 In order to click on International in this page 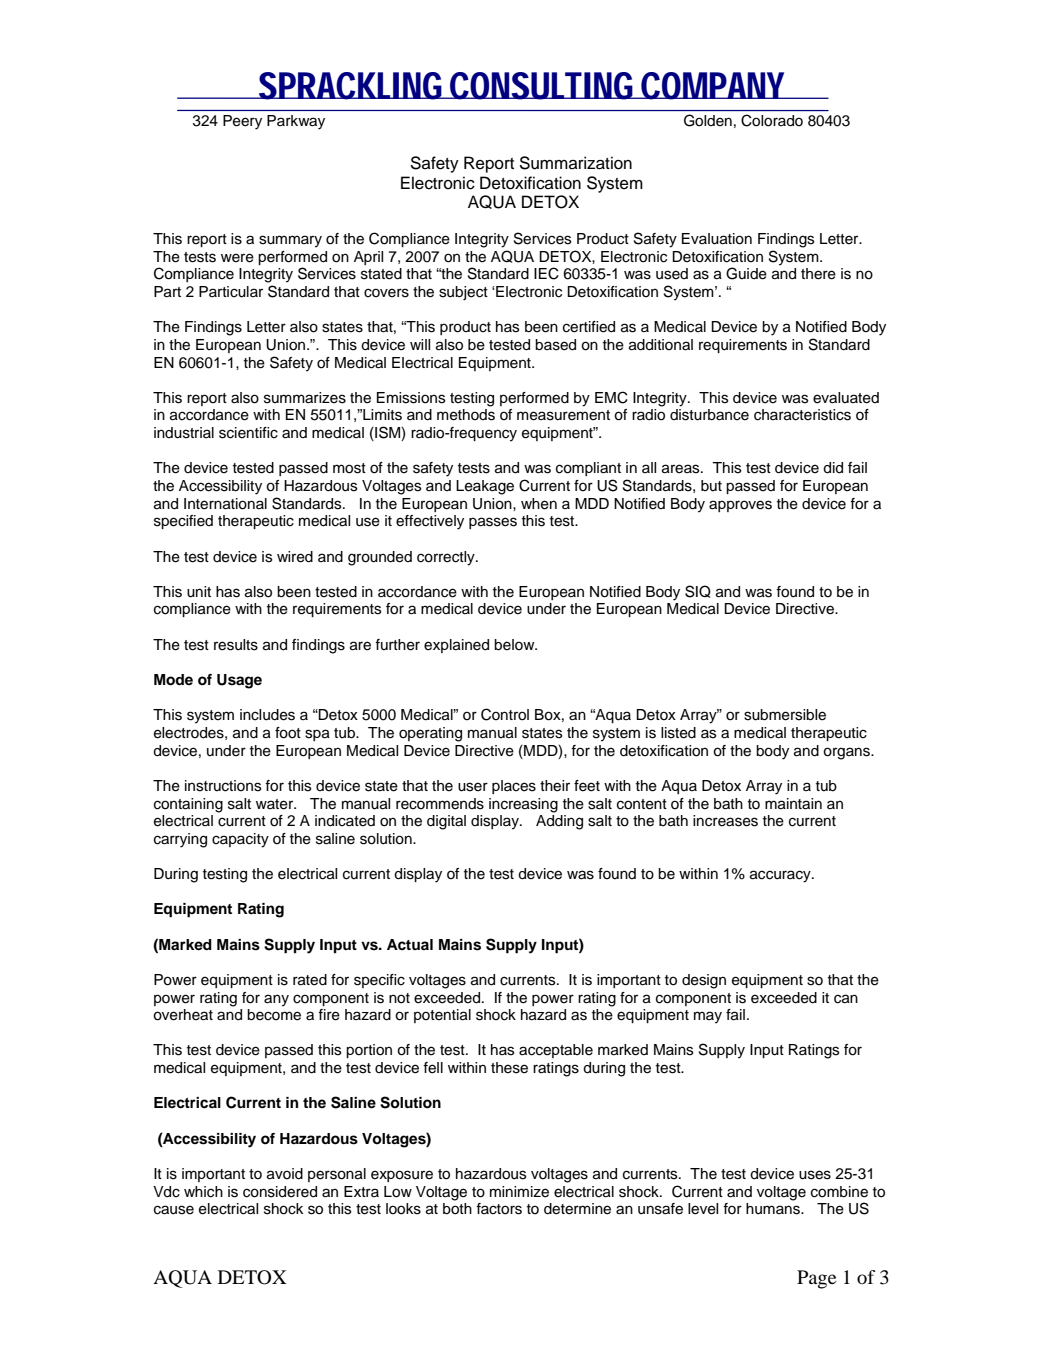, I will do `click(225, 504)`.
